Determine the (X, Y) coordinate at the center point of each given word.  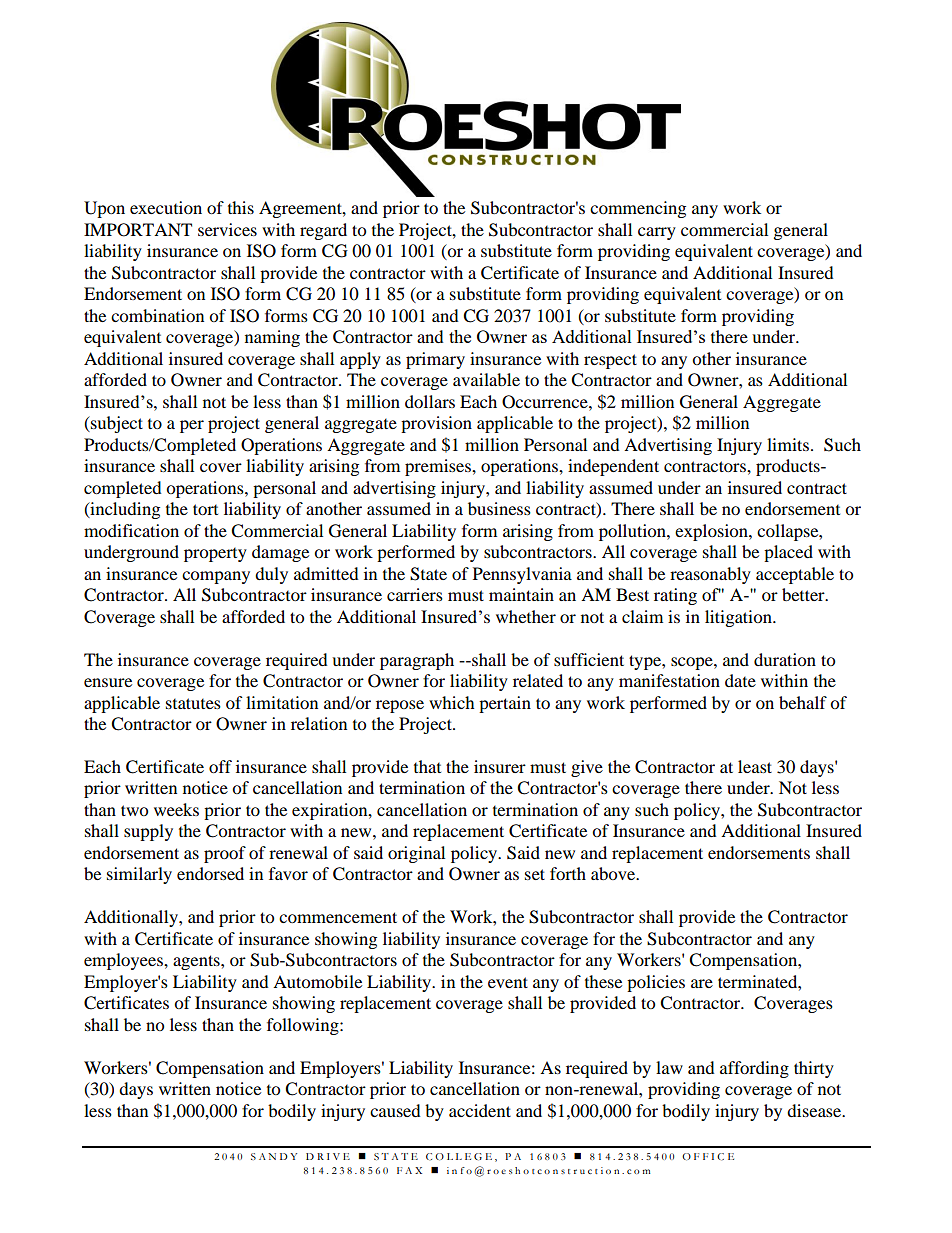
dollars (430, 401)
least (755, 766)
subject (116, 424)
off (220, 766)
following (304, 1026)
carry (657, 233)
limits (788, 444)
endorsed (210, 873)
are (702, 983)
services (227, 229)
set (535, 874)
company (216, 577)
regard (323, 231)
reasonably (710, 575)
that (427, 766)
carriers (415, 594)
